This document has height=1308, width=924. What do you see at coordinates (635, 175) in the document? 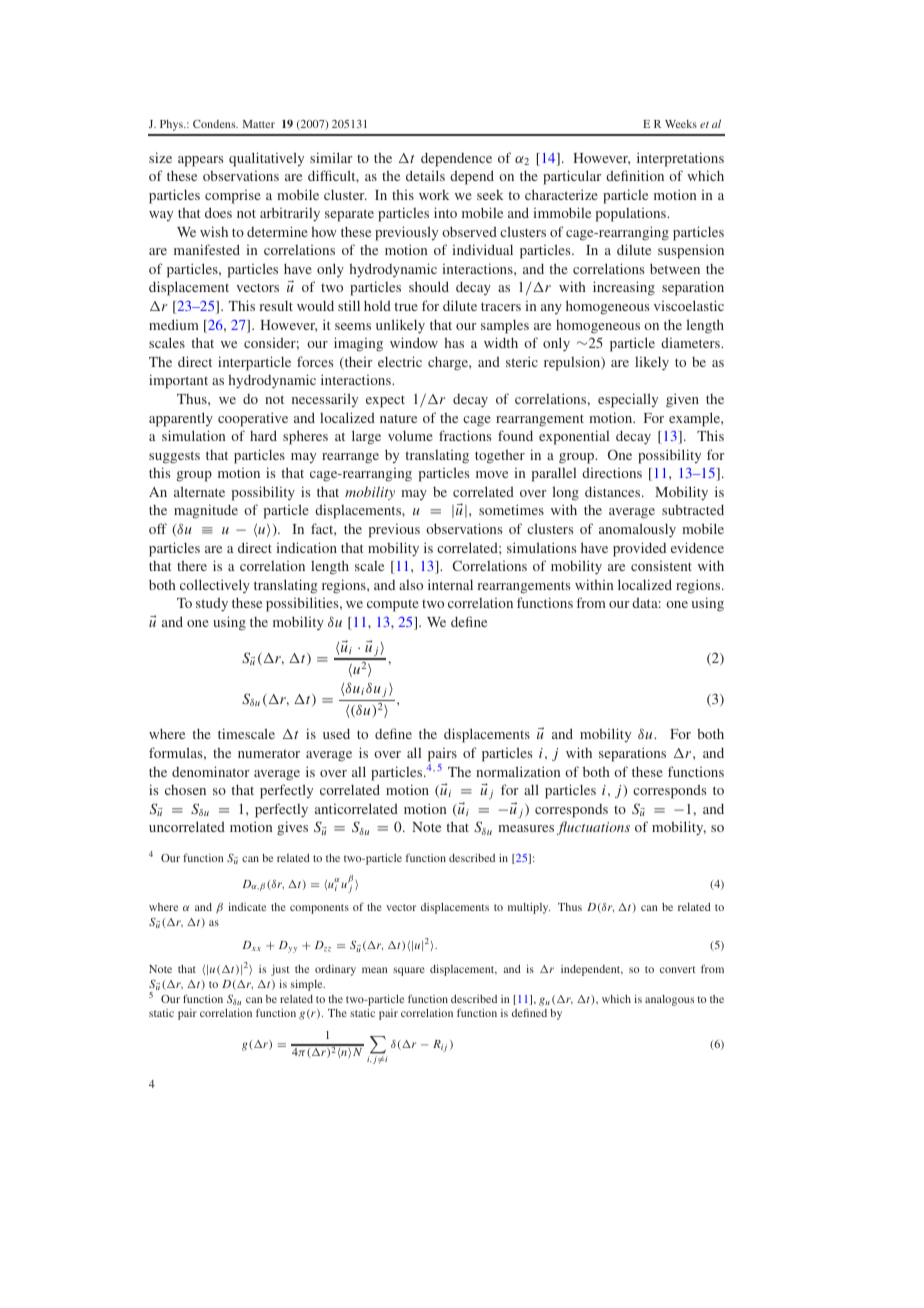
I see `definition` at bounding box center [635, 175].
